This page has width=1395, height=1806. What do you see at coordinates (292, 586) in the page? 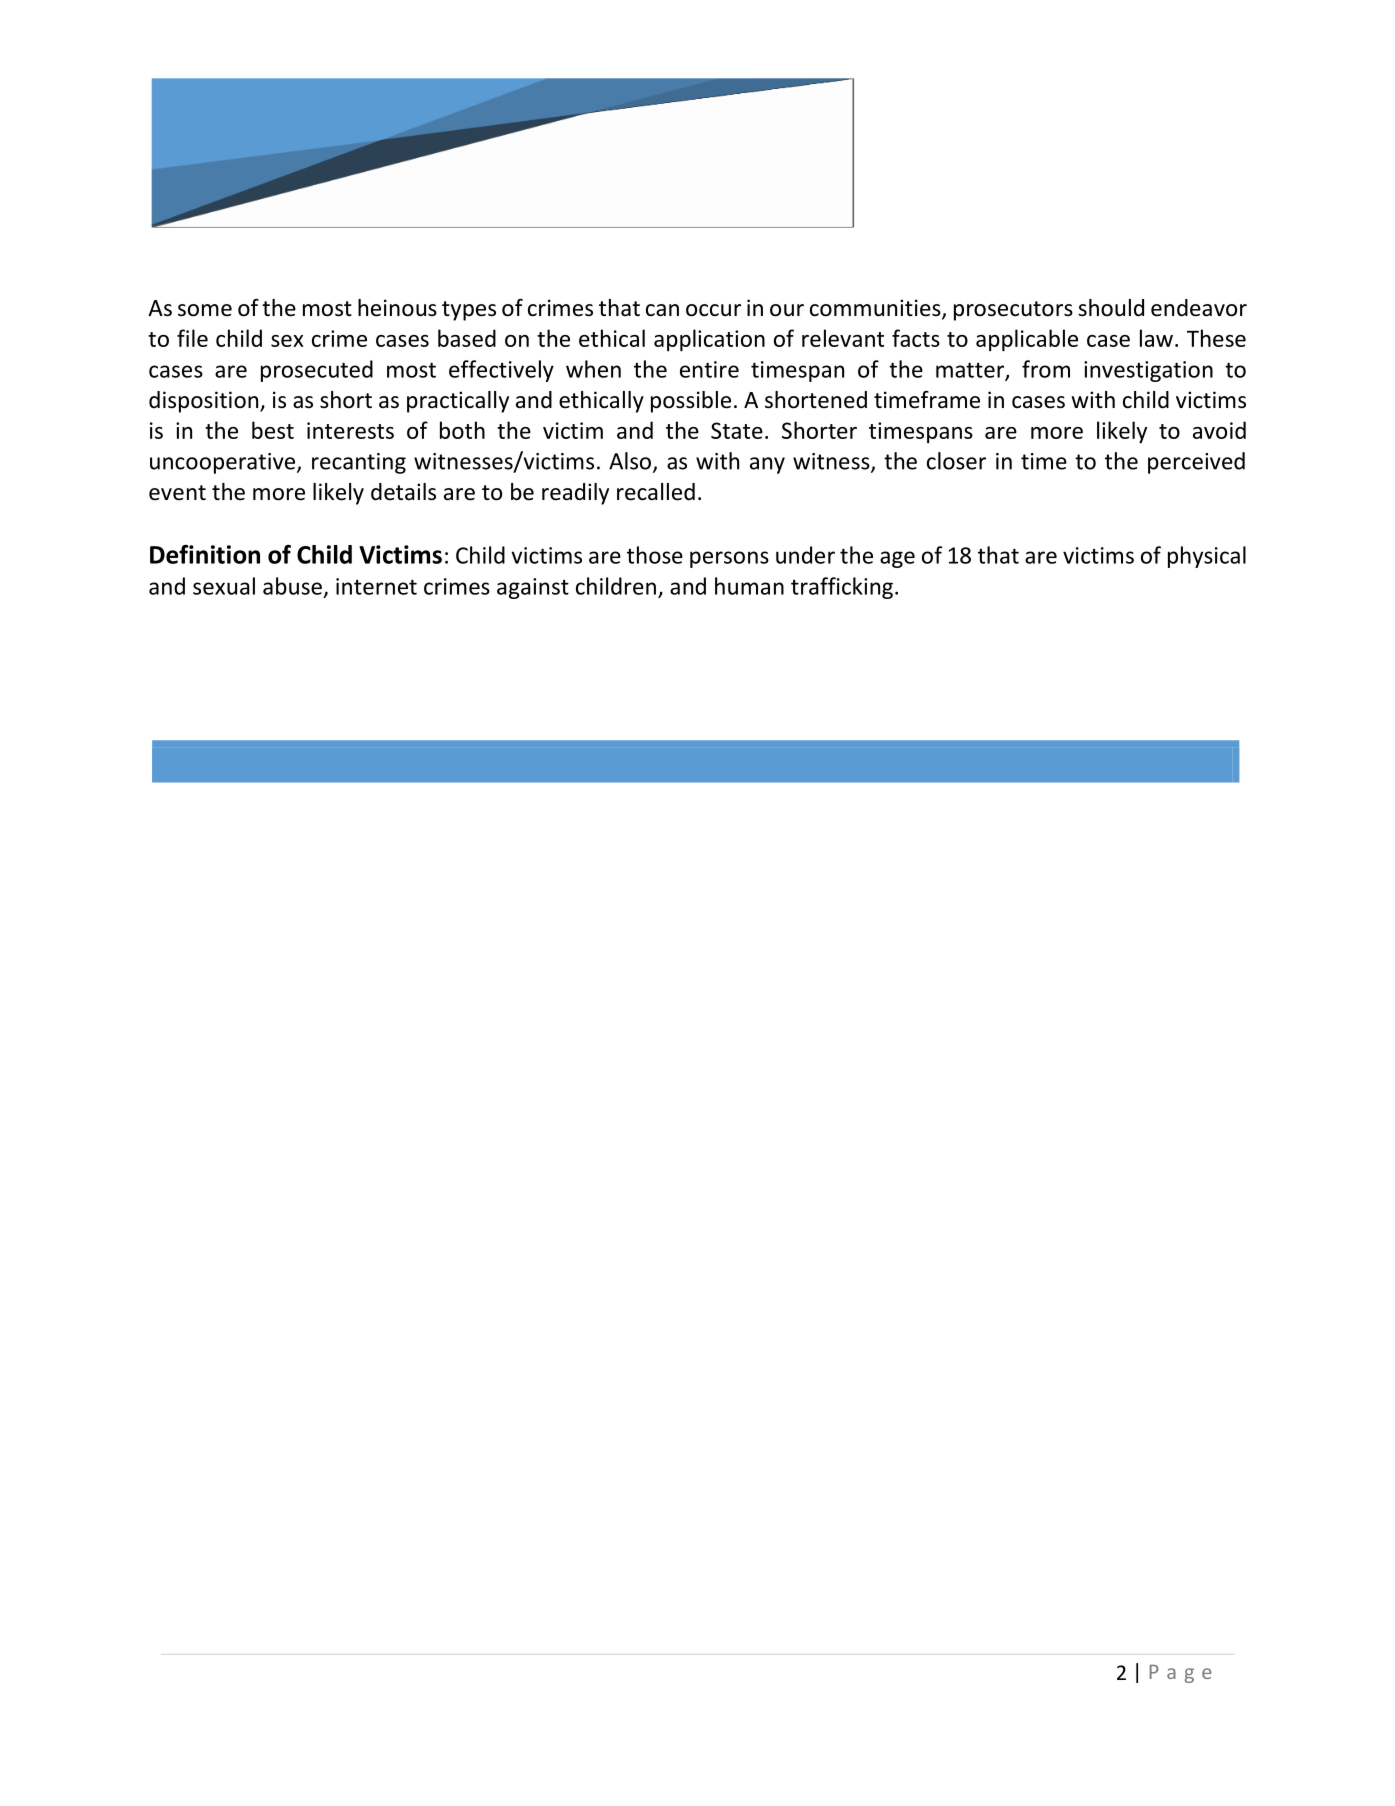
I see `abuse` at bounding box center [292, 586].
